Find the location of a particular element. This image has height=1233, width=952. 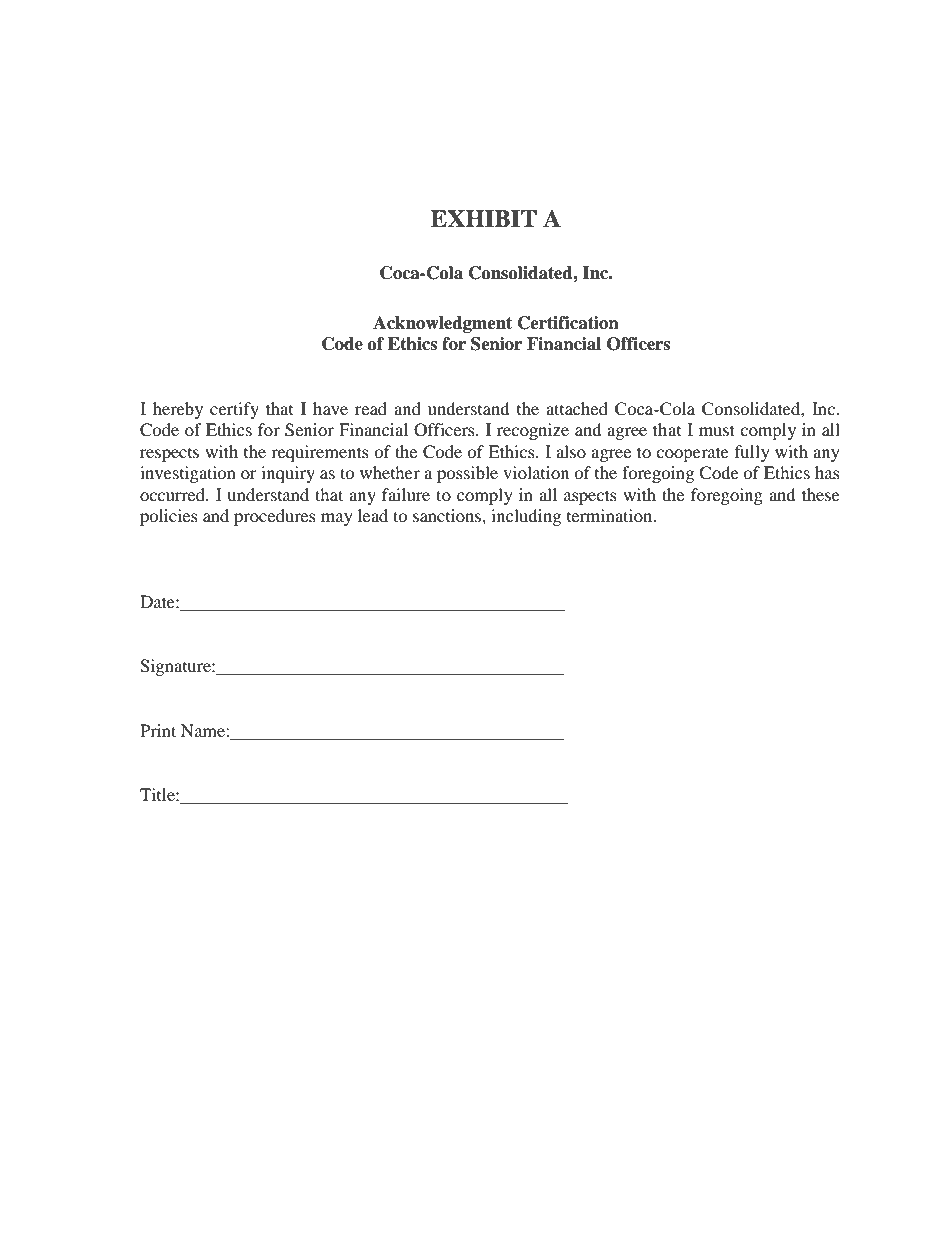

attached is located at coordinates (577, 408).
